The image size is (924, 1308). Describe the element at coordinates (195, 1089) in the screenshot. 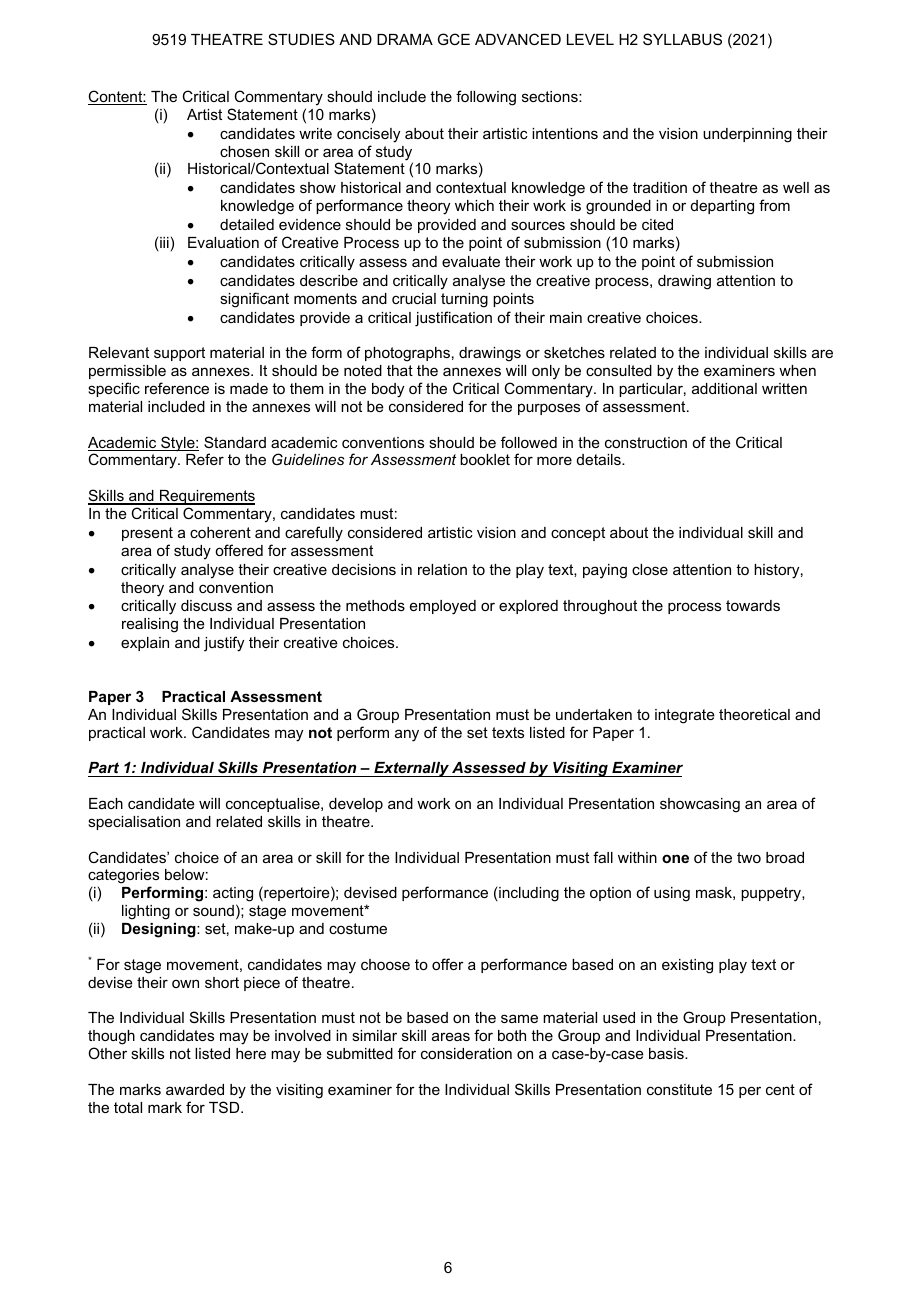

I see `awarded` at that location.
